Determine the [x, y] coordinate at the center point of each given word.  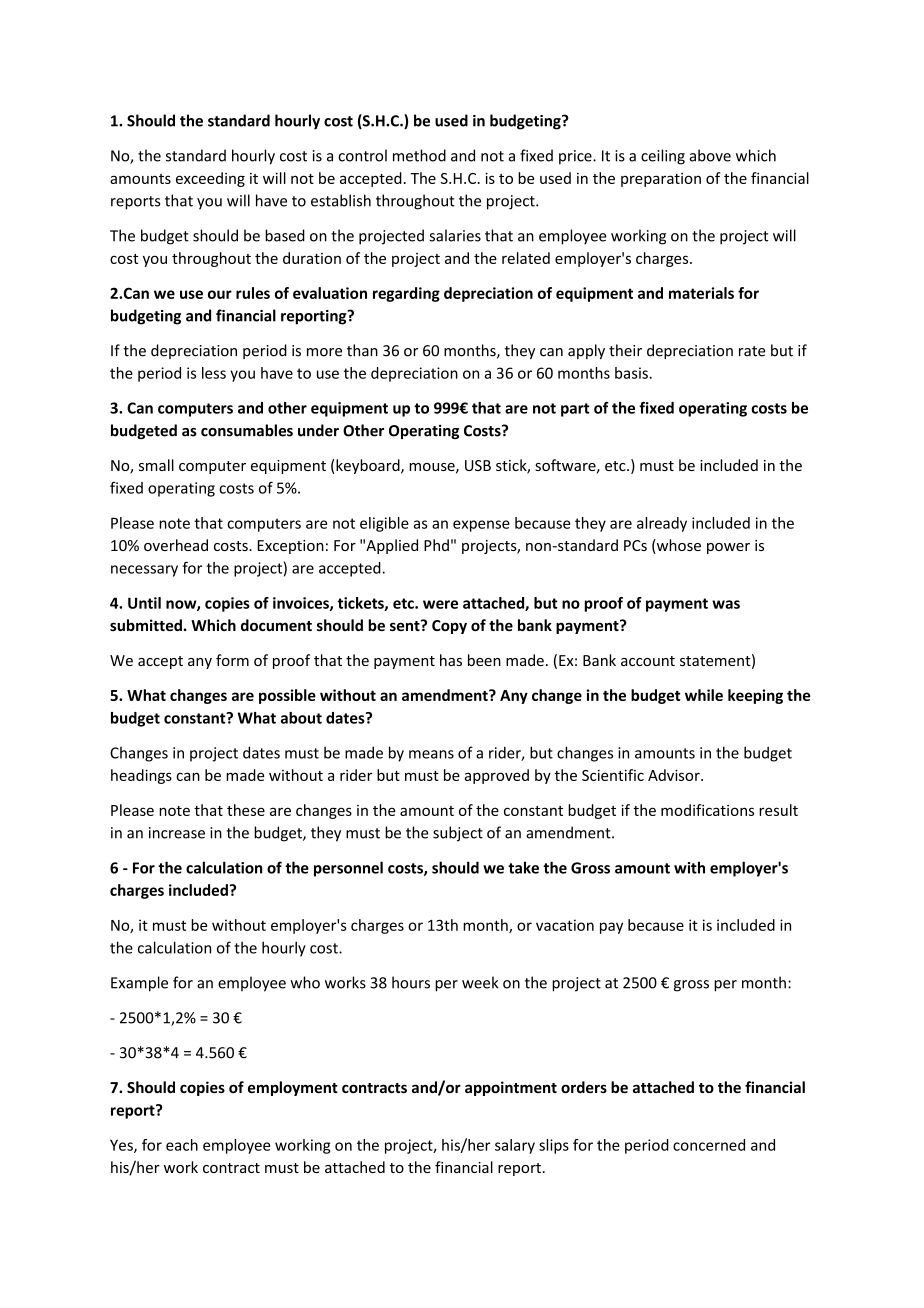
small [156, 465]
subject [458, 834]
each [182, 1145]
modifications [707, 810]
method [419, 155]
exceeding [210, 179]
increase [177, 833]
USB [478, 465]
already [662, 524]
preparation [661, 180]
